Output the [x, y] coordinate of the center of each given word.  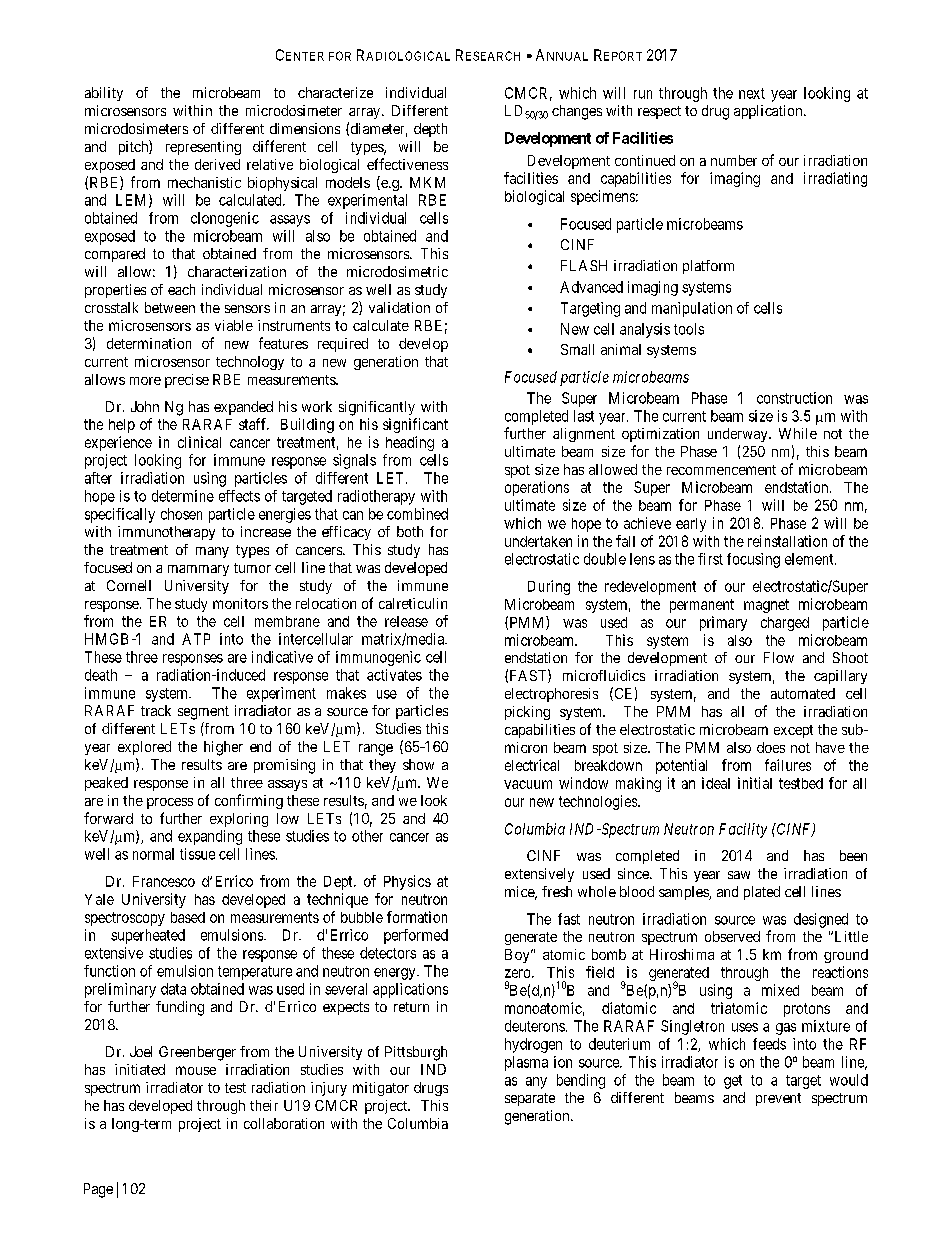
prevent [778, 1099]
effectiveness [407, 164]
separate [530, 1099]
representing [203, 148]
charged [785, 624]
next [752, 93]
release [406, 621]
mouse [196, 1070]
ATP [196, 639]
